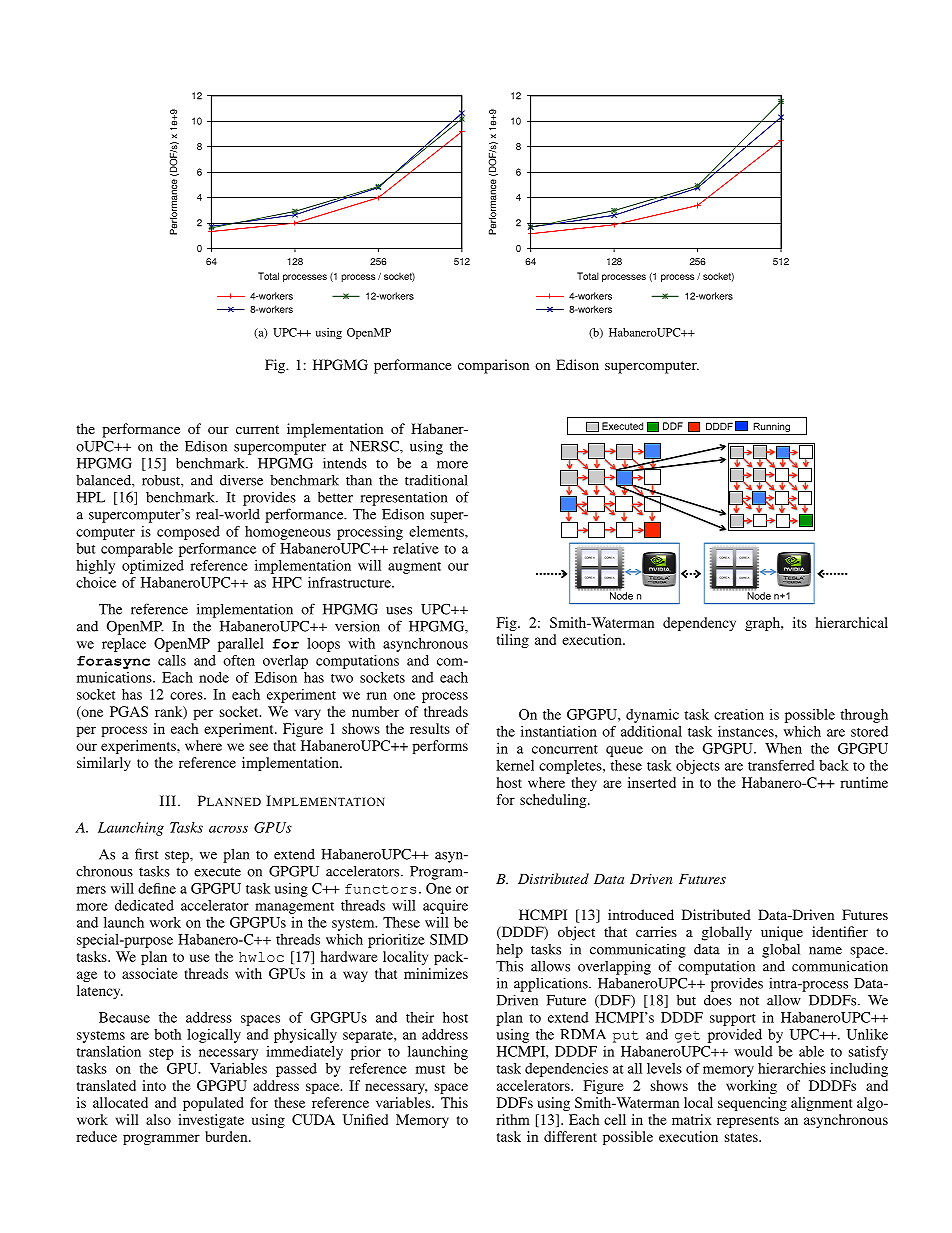 Image resolution: width=952 pixels, height=1233 pixels. What do you see at coordinates (241, 480) in the page?
I see `diverse` at bounding box center [241, 480].
